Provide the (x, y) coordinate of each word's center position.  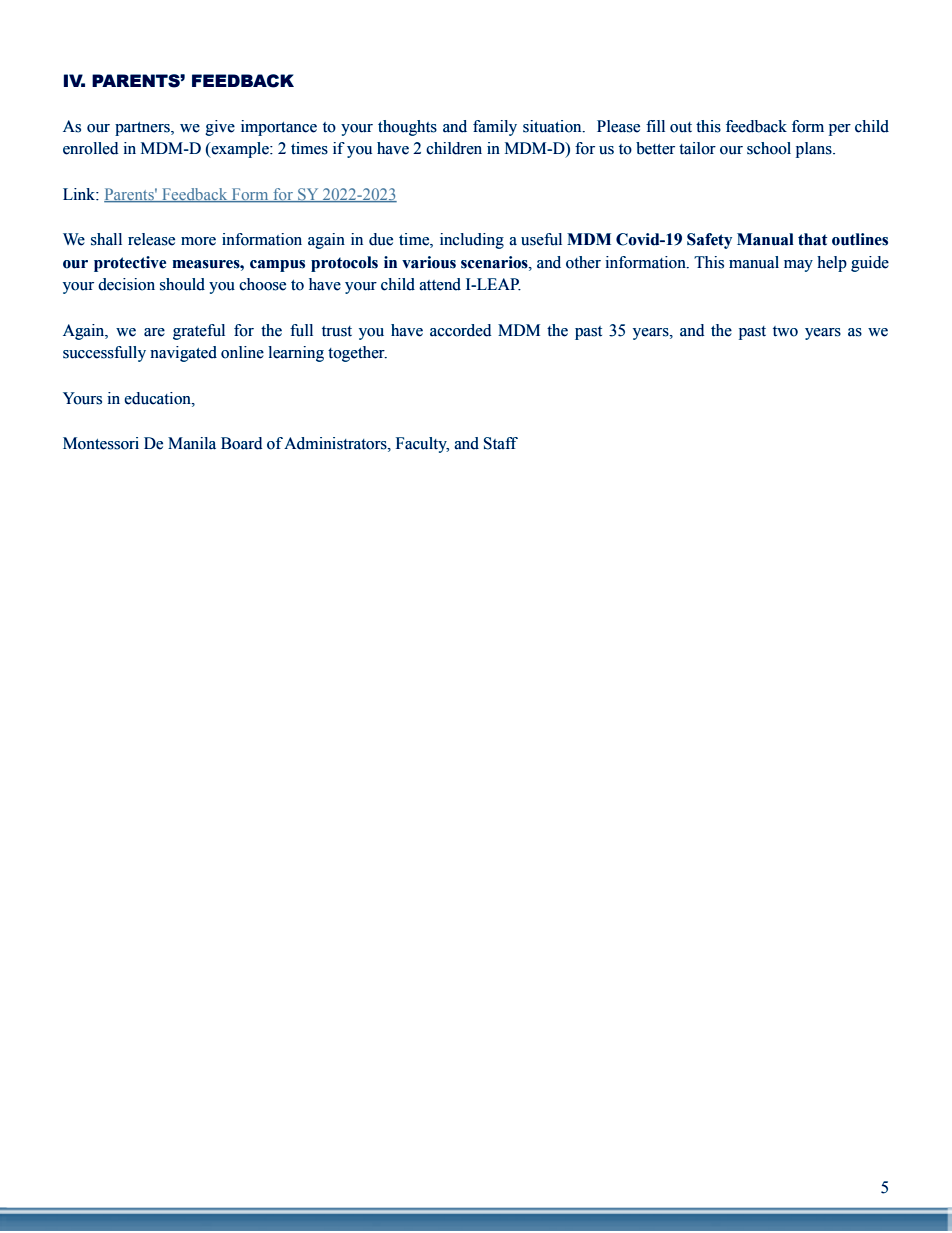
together (357, 354)
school (769, 148)
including (472, 241)
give (220, 128)
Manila (192, 443)
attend (440, 284)
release (151, 239)
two (785, 331)
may (798, 266)
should (182, 284)
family (495, 128)
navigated (183, 354)
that (812, 239)
